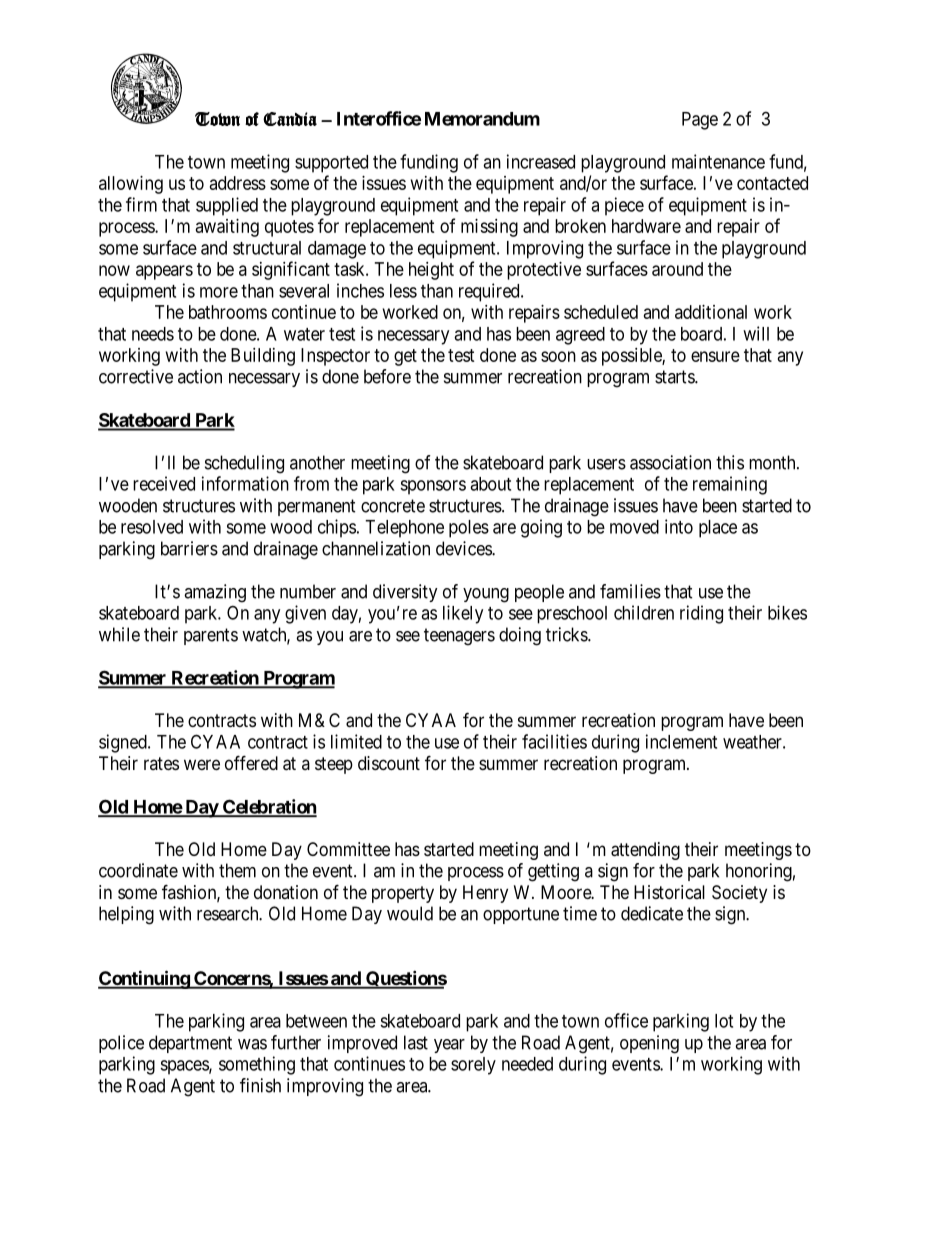 The height and width of the screenshot is (1233, 952). I want to click on likely, so click(463, 614).
